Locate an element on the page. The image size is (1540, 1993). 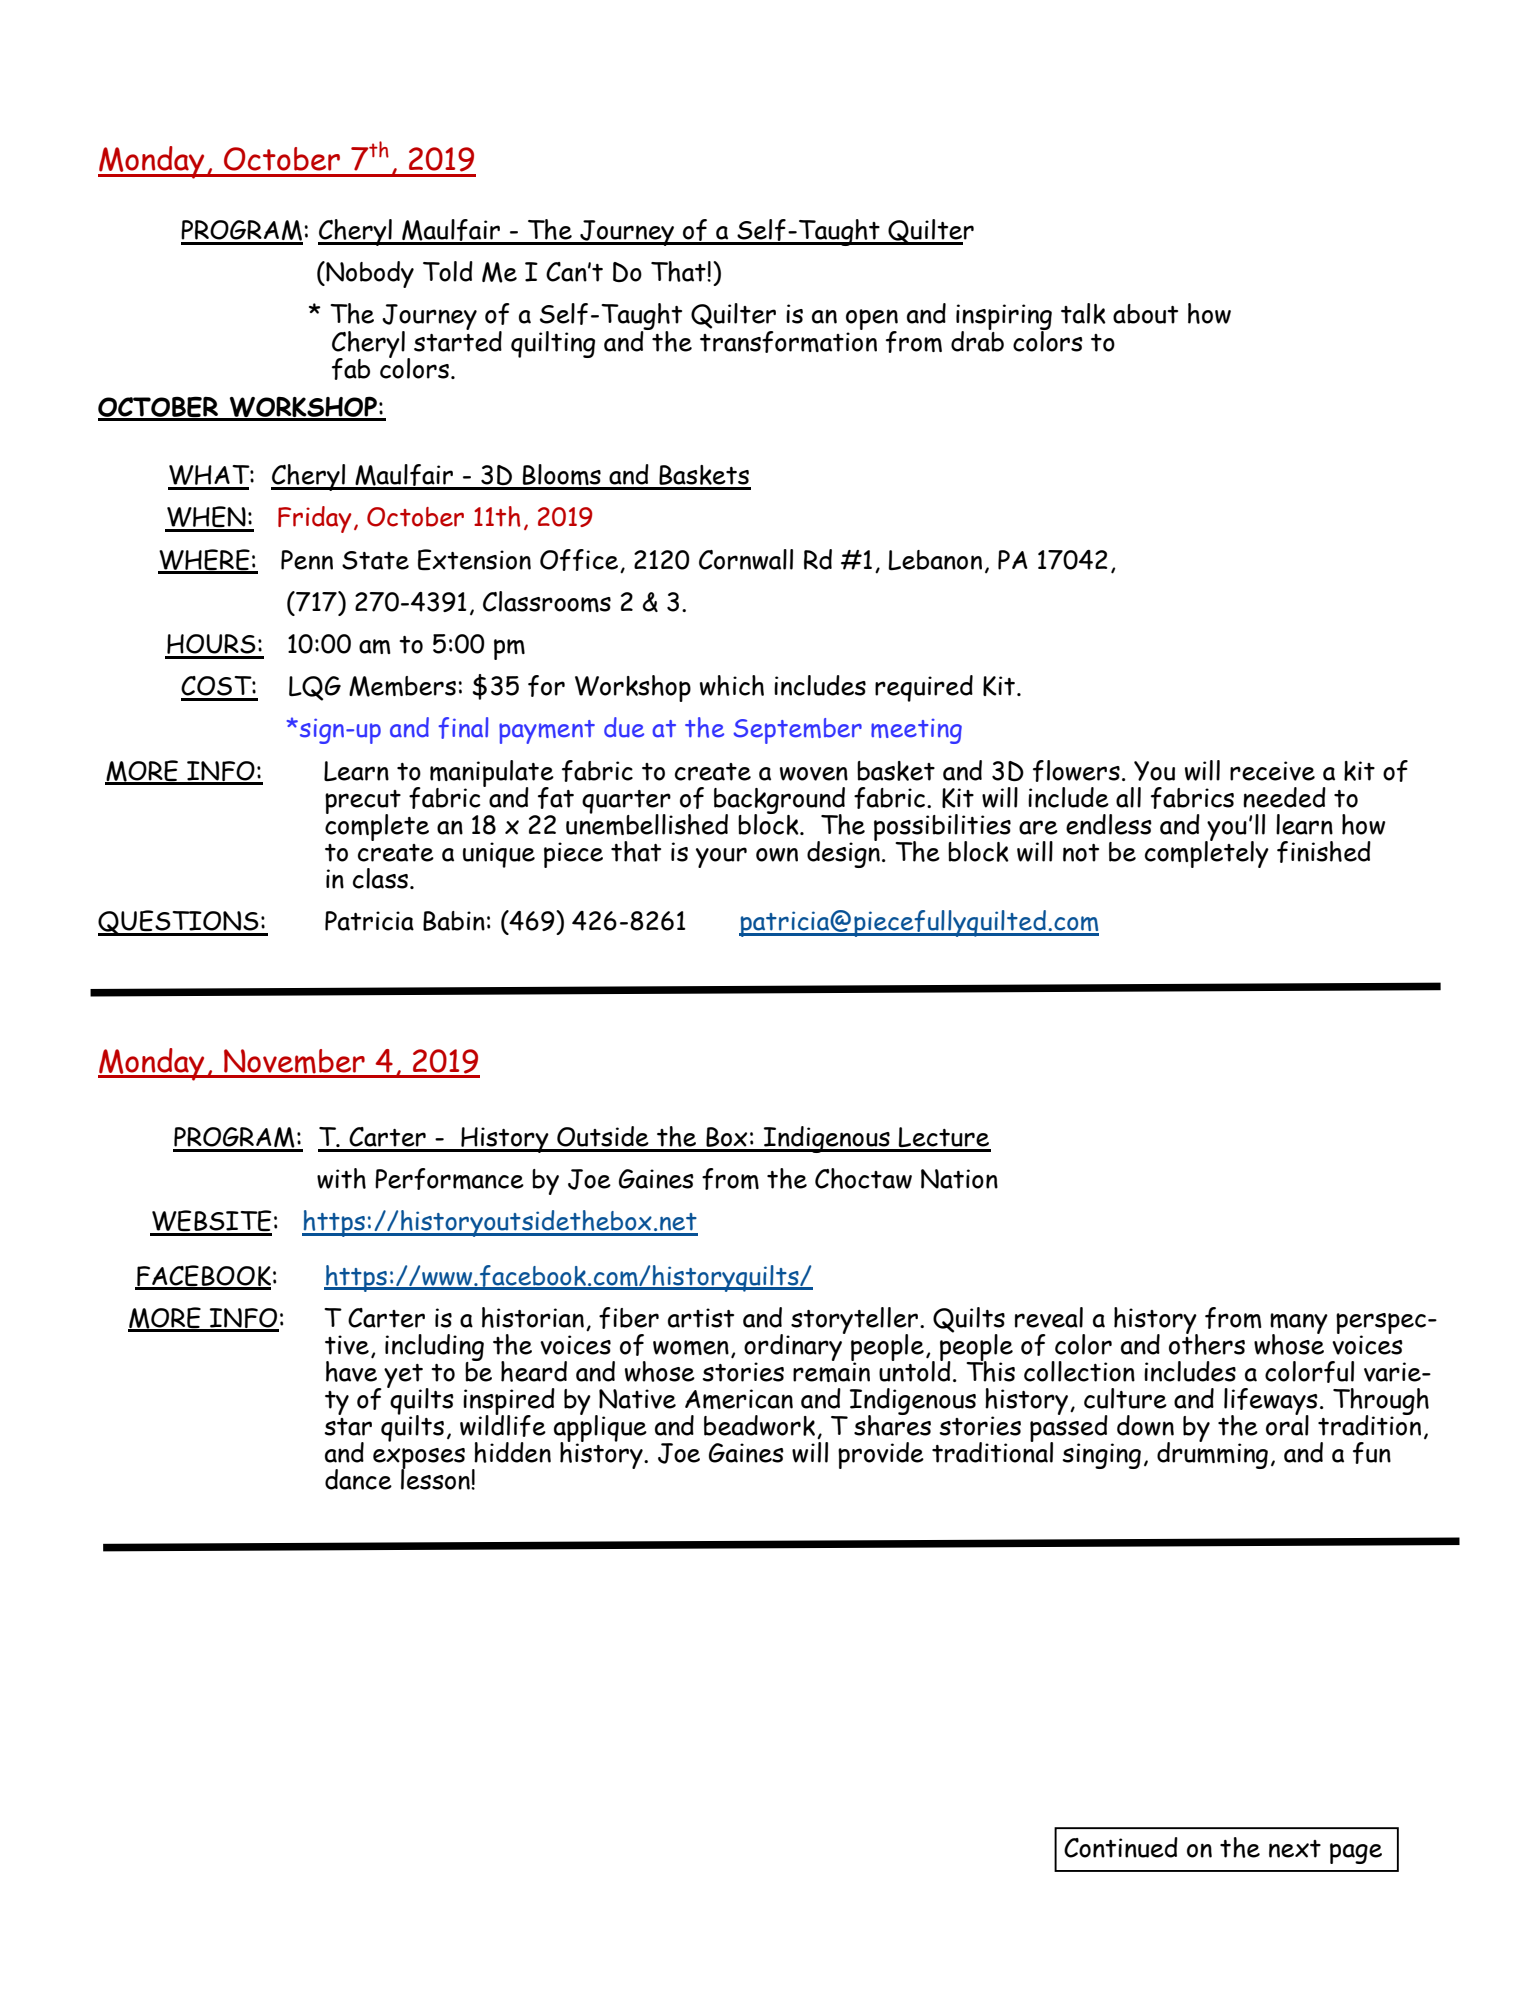
background is located at coordinates (779, 801).
